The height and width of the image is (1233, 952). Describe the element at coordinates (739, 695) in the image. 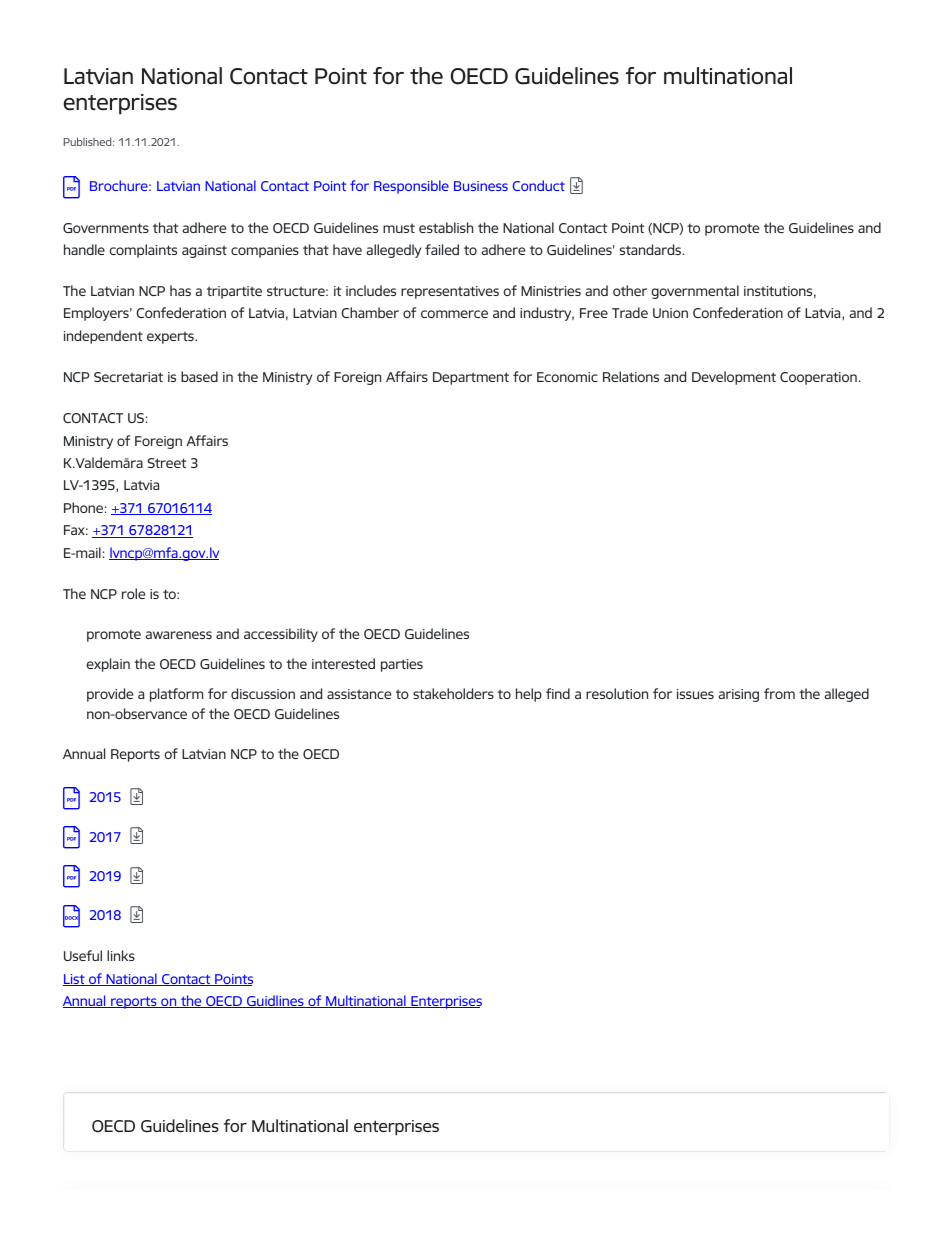

I see `arising` at that location.
